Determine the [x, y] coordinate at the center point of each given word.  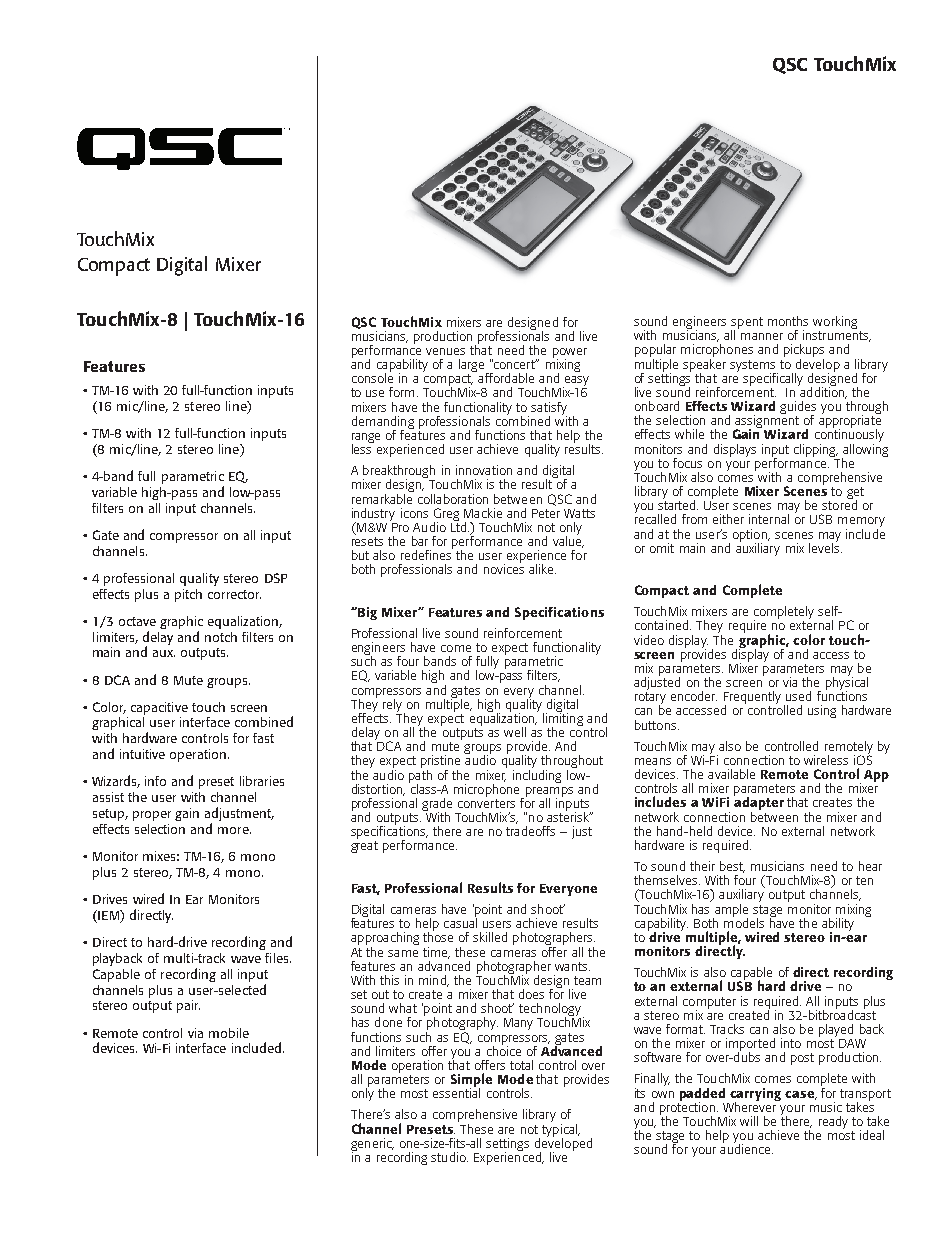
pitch [188, 595]
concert [514, 364]
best [732, 867]
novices [504, 568]
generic [372, 1145]
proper [152, 816]
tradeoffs [530, 829]
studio [449, 1157]
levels [825, 546]
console [372, 376]
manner [762, 336]
